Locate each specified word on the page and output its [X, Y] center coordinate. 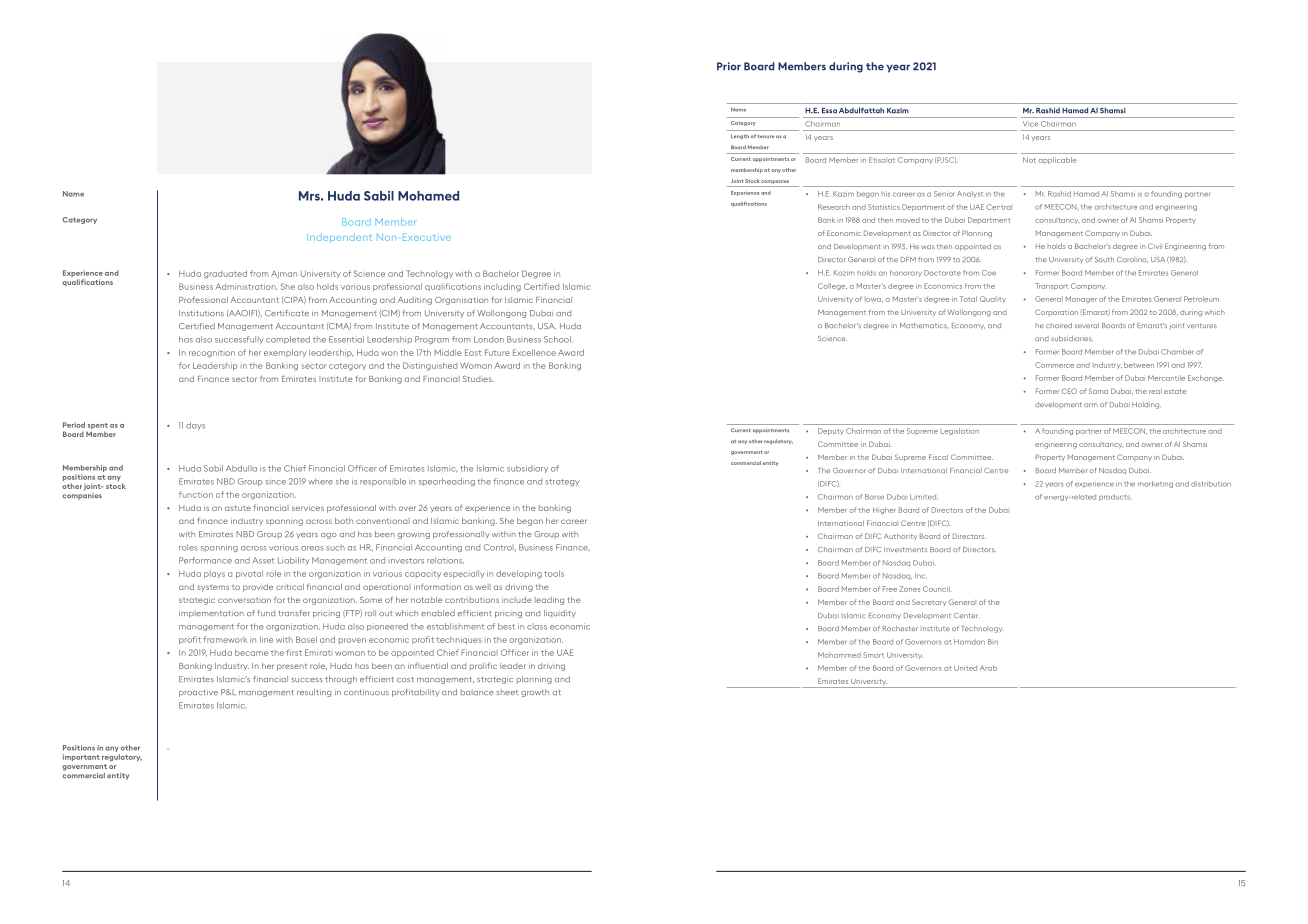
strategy [562, 482]
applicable [1057, 160]
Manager [1081, 299]
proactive [198, 693]
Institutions [201, 313]
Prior [729, 66]
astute [238, 508]
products [1114, 497]
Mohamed [428, 196]
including [502, 287]
